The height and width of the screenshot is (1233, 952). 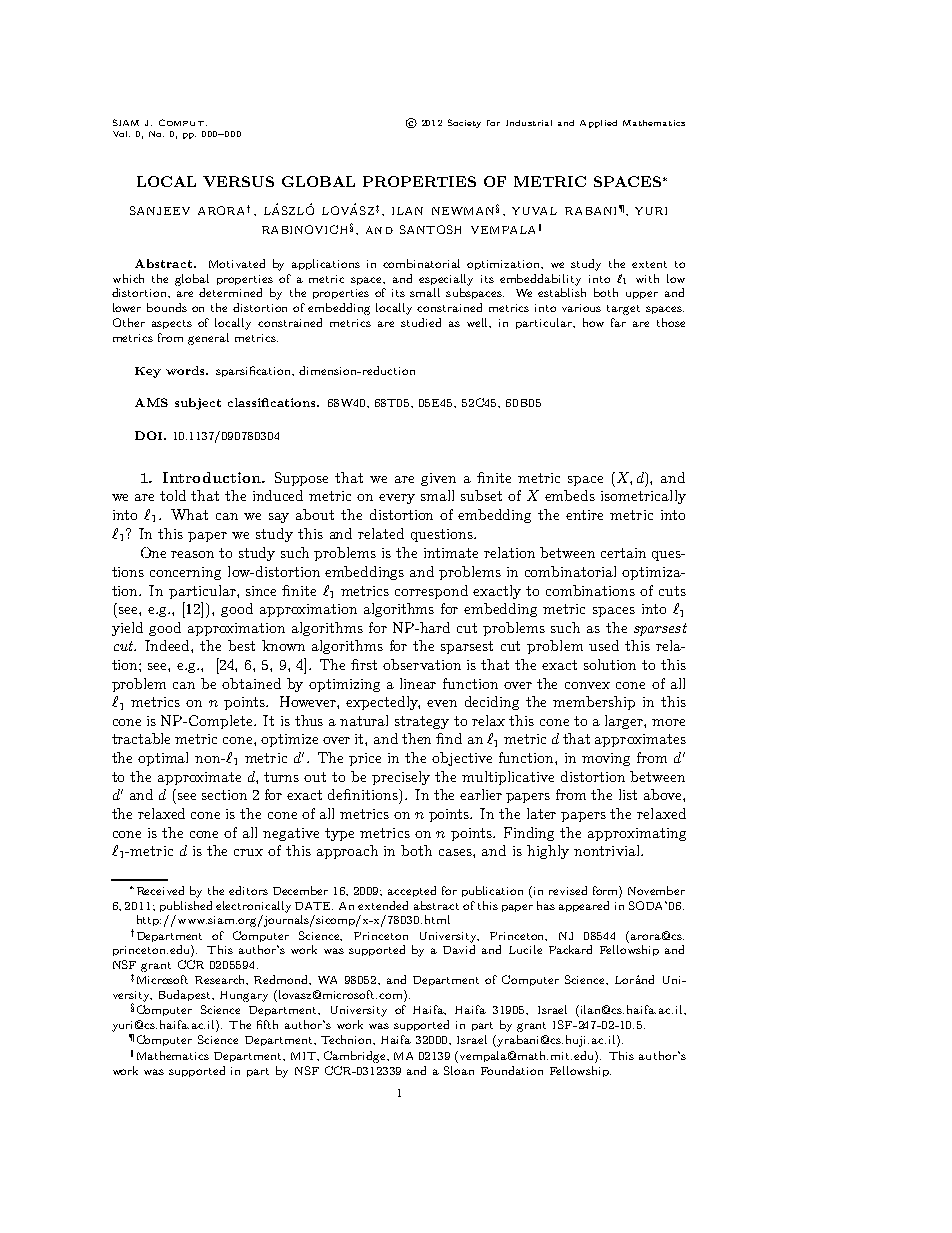 I want to click on tractable, so click(x=141, y=738).
